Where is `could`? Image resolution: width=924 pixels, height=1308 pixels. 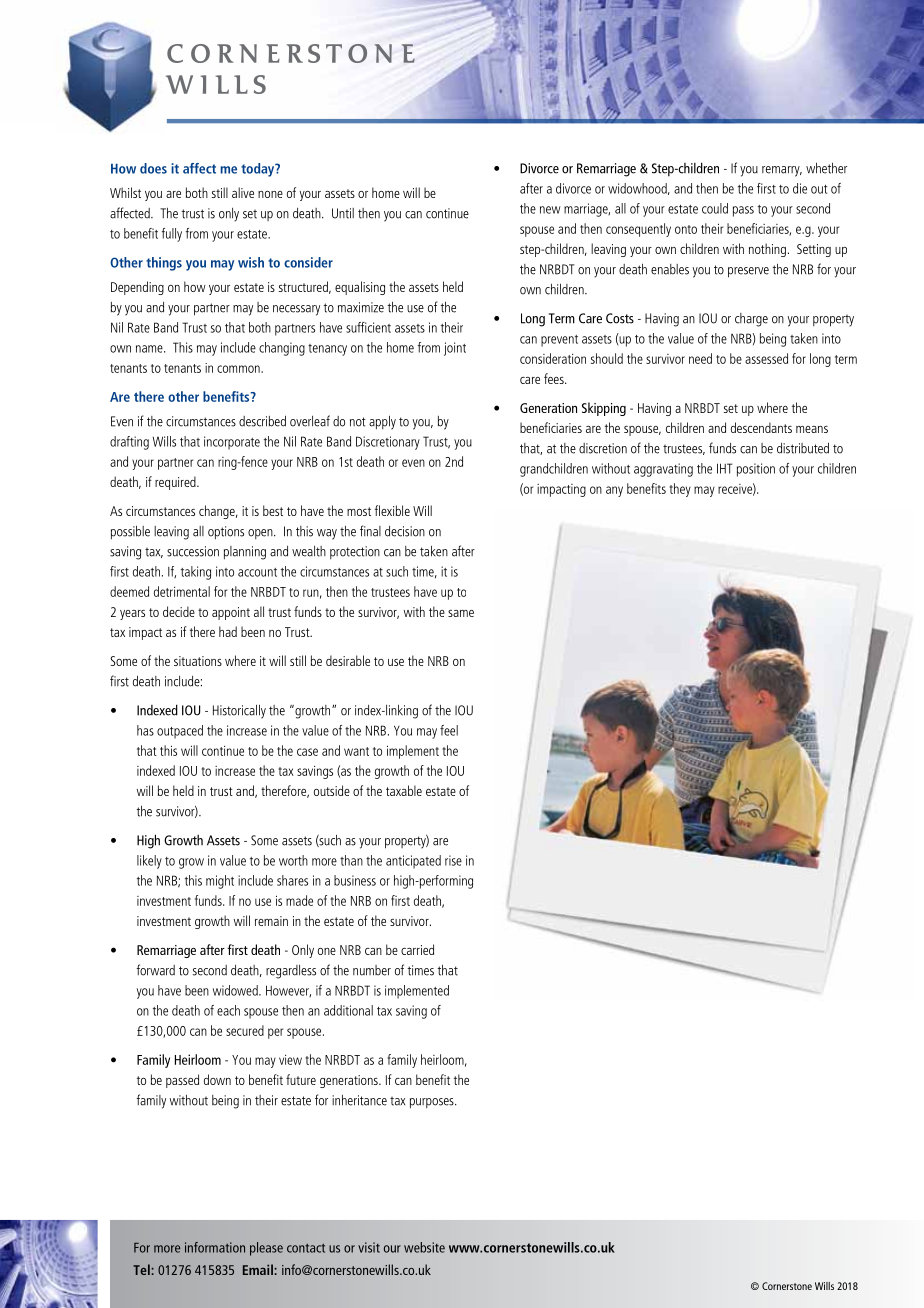
could is located at coordinates (715, 208).
